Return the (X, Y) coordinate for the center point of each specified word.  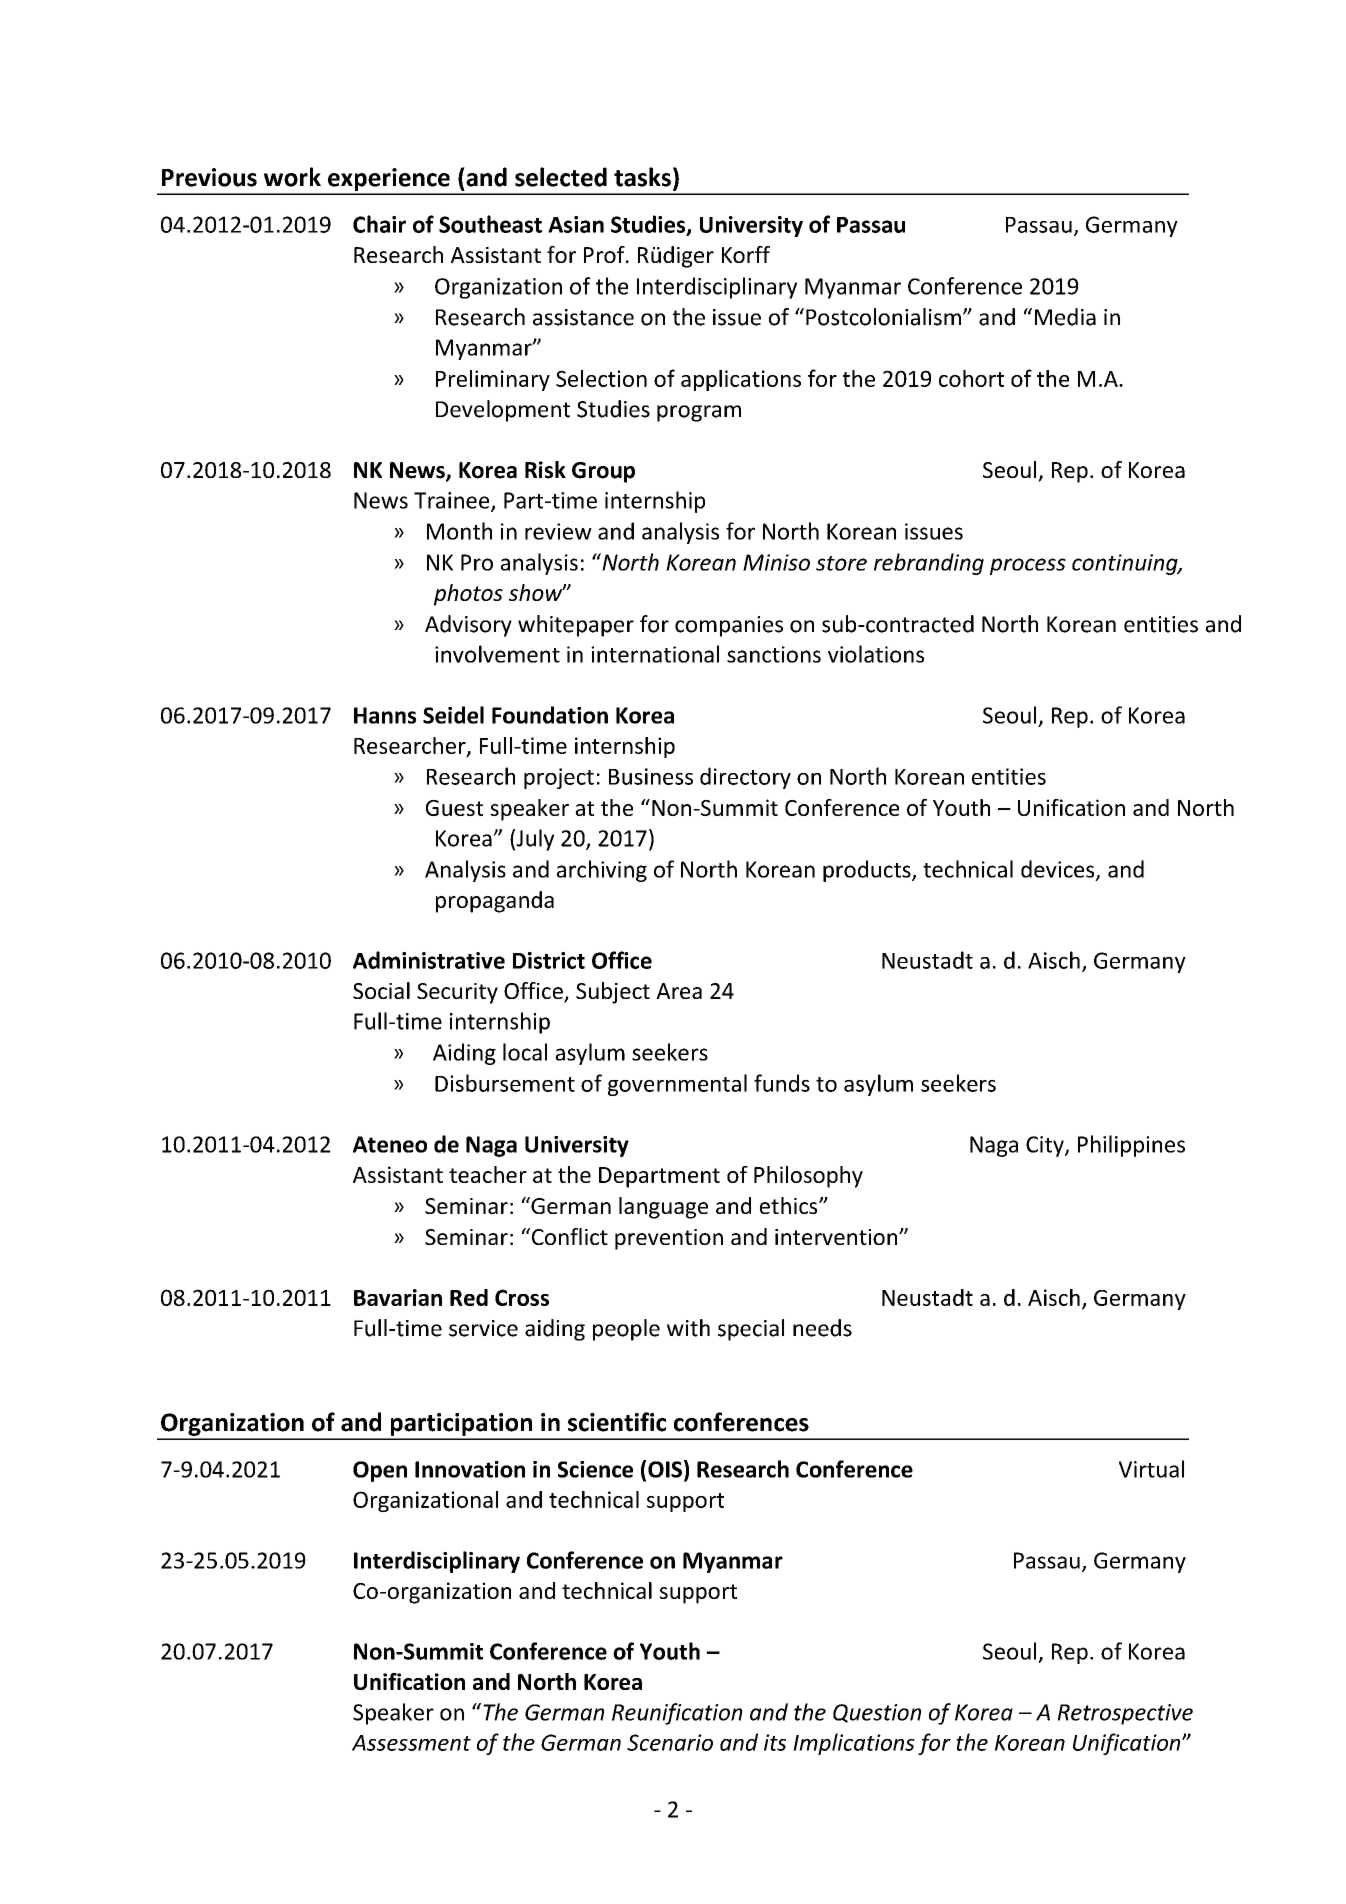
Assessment (411, 1743)
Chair (379, 224)
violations (876, 654)
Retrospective (1125, 1714)
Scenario (670, 1742)
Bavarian (398, 1297)
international (655, 654)
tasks (642, 177)
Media (1065, 317)
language (663, 1208)
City (1046, 1146)
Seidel (453, 715)
